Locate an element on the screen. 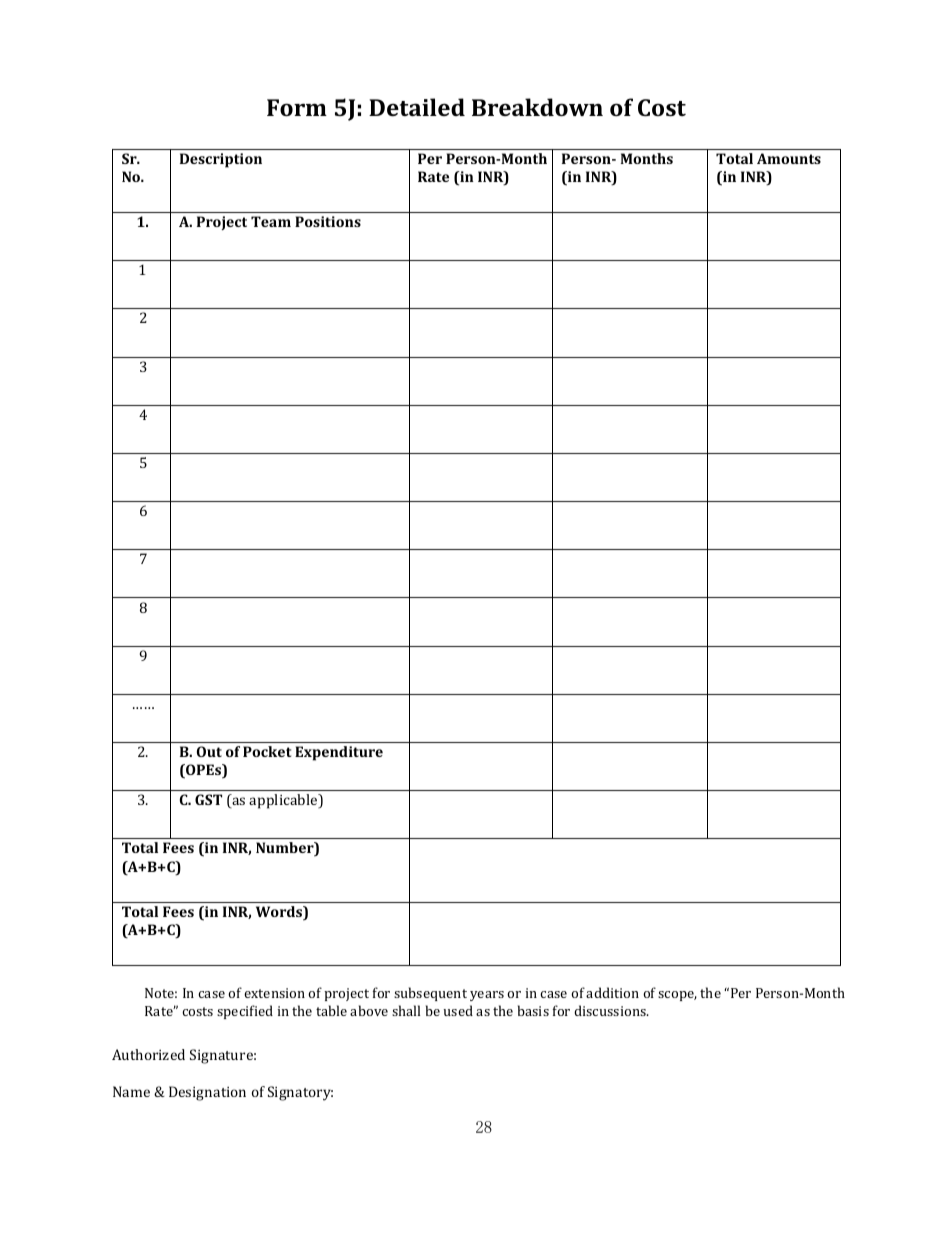 The width and height of the screenshot is (952, 1233). Amounts is located at coordinates (789, 158).
